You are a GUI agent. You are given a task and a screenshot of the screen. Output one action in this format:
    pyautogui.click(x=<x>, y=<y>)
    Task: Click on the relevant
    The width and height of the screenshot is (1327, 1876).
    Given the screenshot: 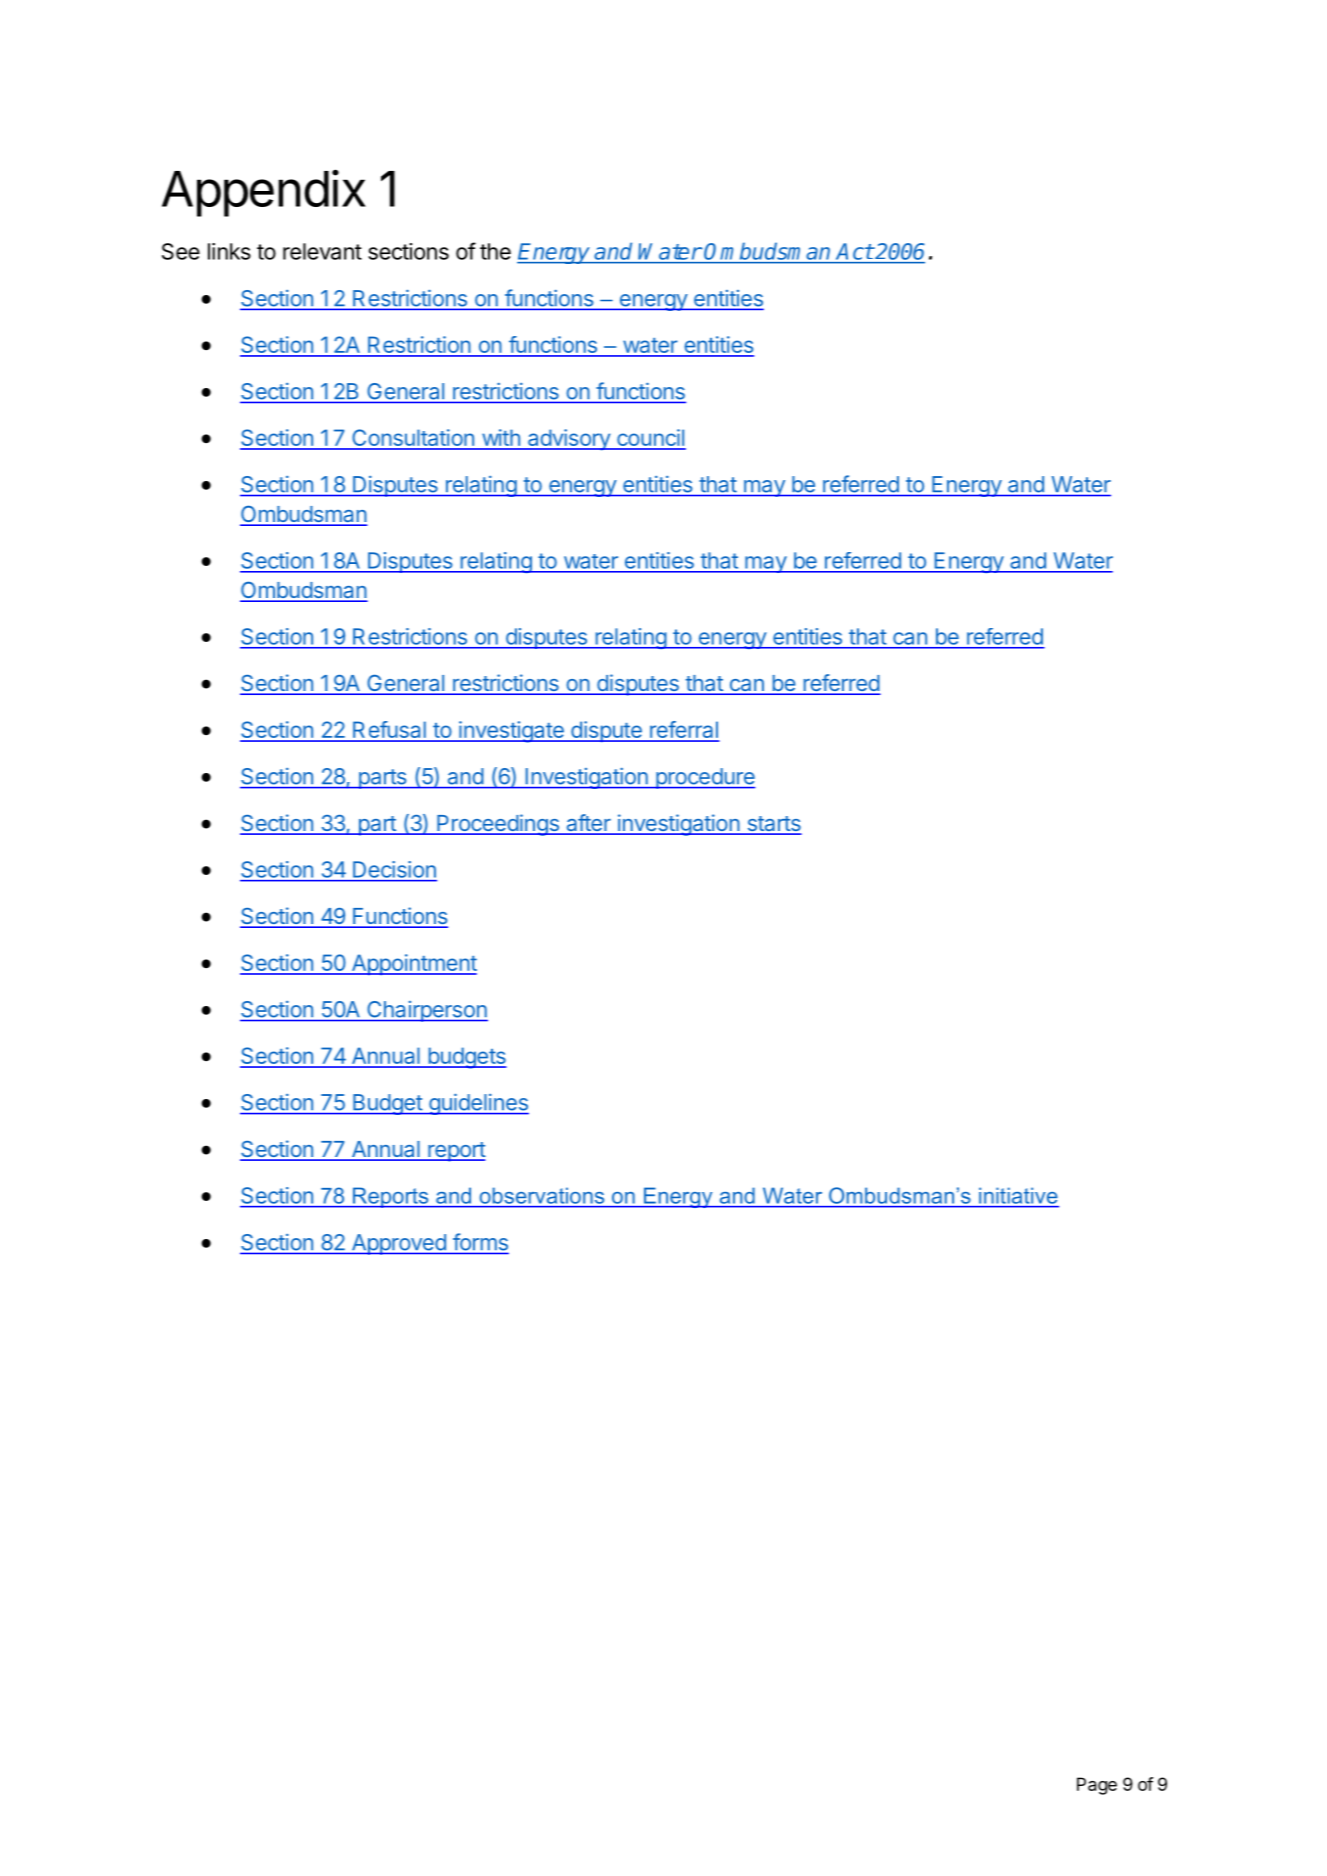 What is the action you would take?
    pyautogui.click(x=322, y=251)
